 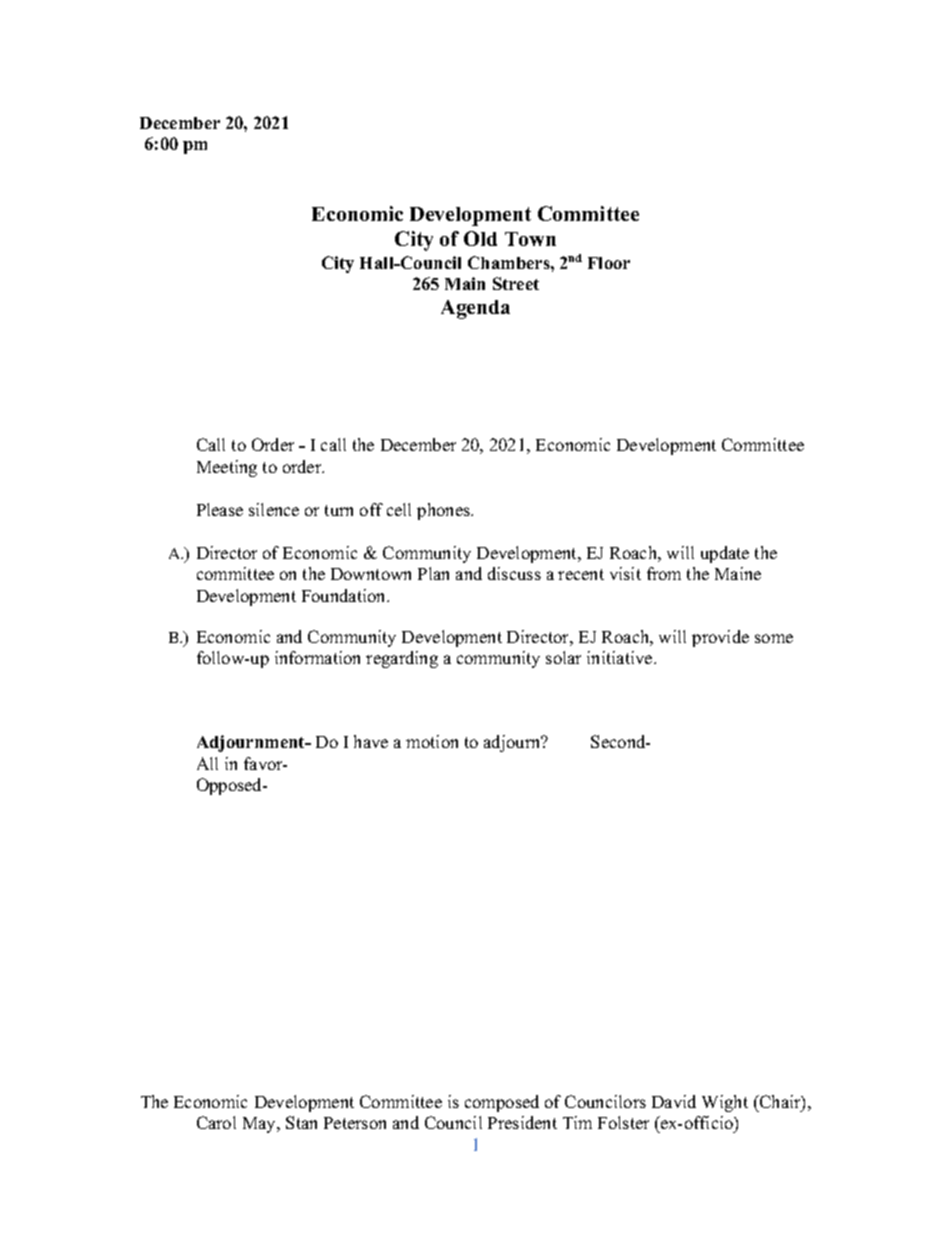 I want to click on Old, so click(x=480, y=238).
